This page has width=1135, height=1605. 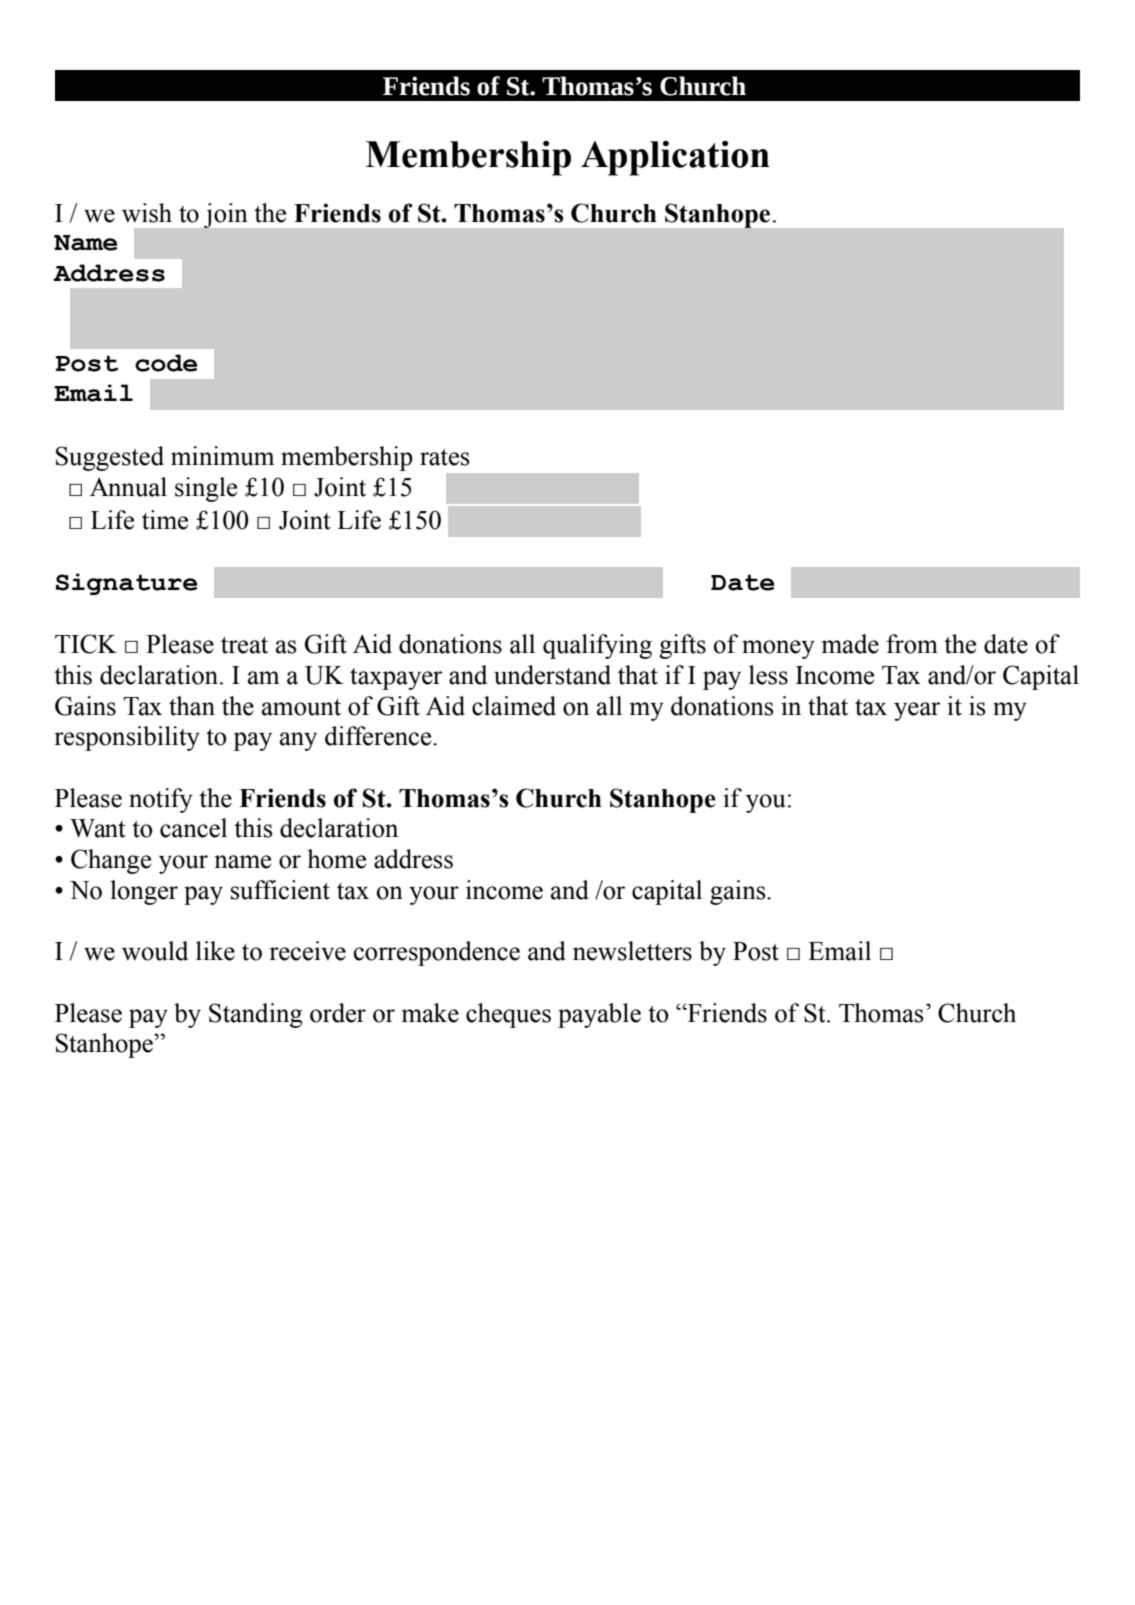 I want to click on Application, so click(x=675, y=158).
